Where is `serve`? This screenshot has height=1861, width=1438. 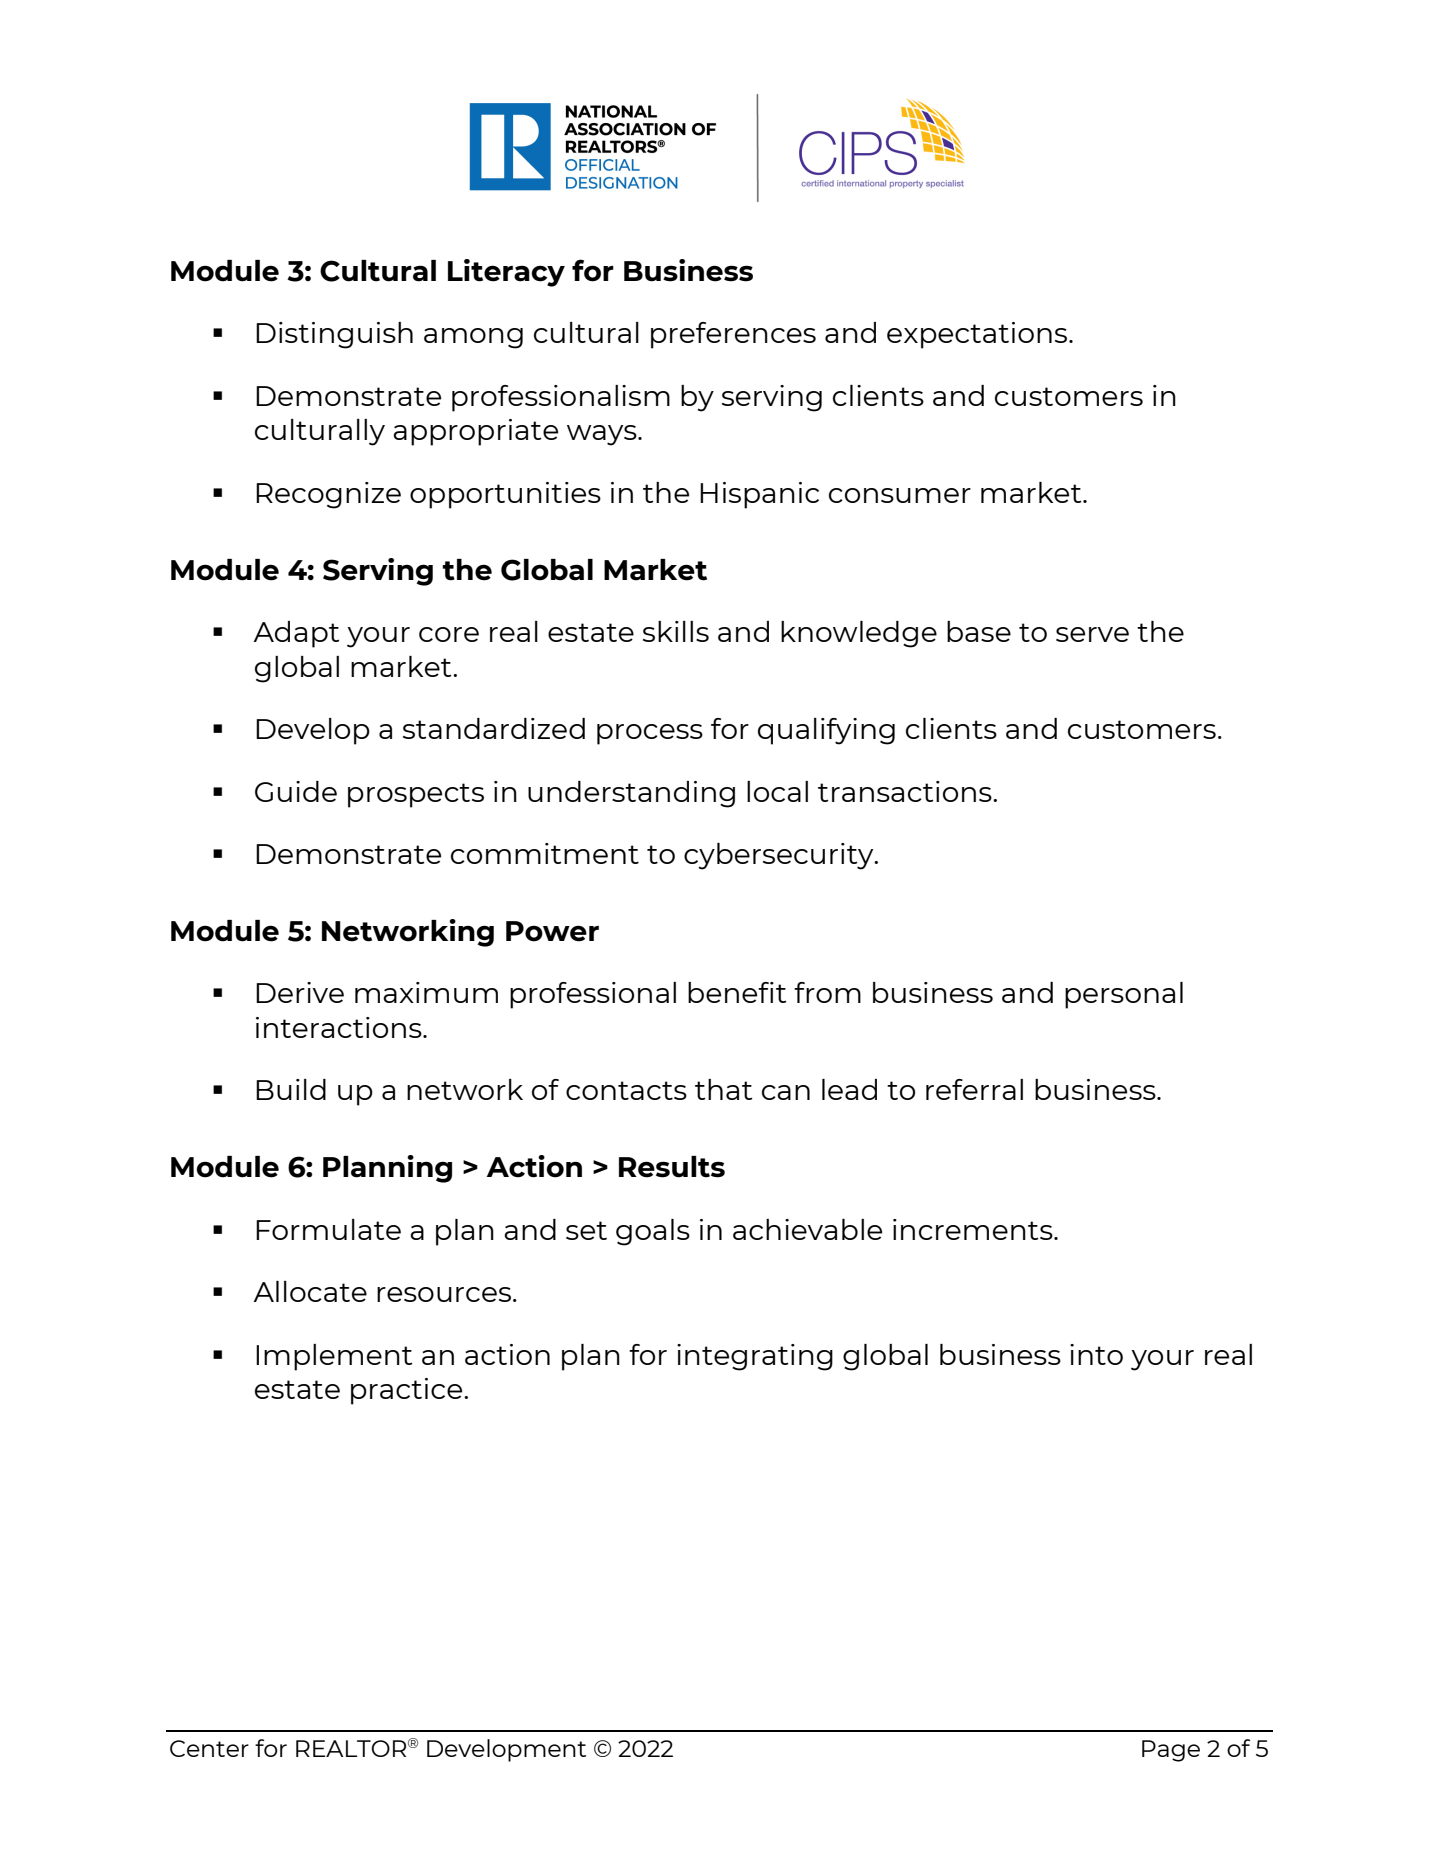 serve is located at coordinates (1092, 634).
